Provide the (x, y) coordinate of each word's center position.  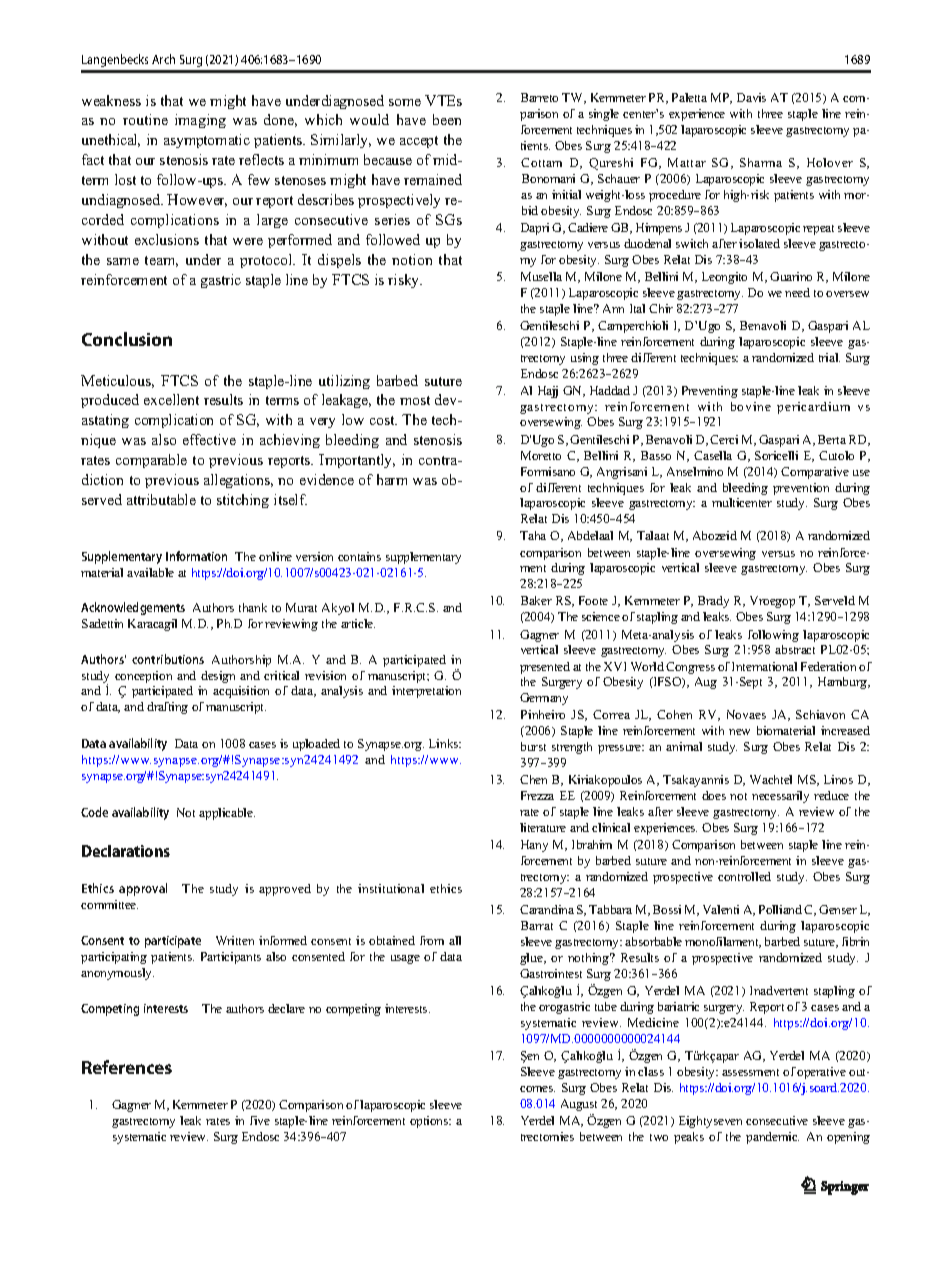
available (150, 572)
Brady (713, 602)
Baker (536, 600)
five (260, 1120)
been (447, 119)
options (430, 1122)
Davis (751, 97)
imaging (200, 121)
